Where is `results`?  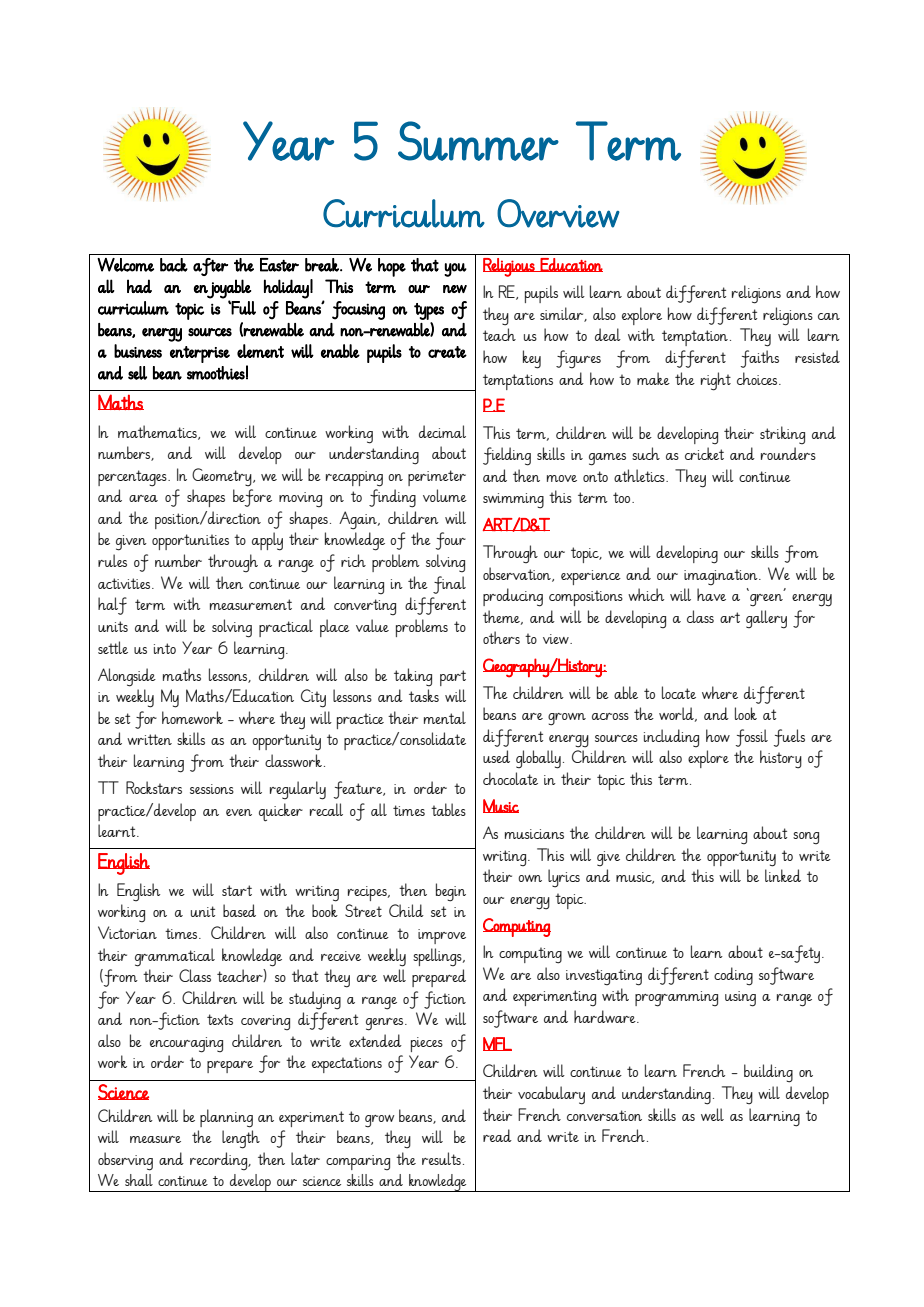
results is located at coordinates (441, 1158).
